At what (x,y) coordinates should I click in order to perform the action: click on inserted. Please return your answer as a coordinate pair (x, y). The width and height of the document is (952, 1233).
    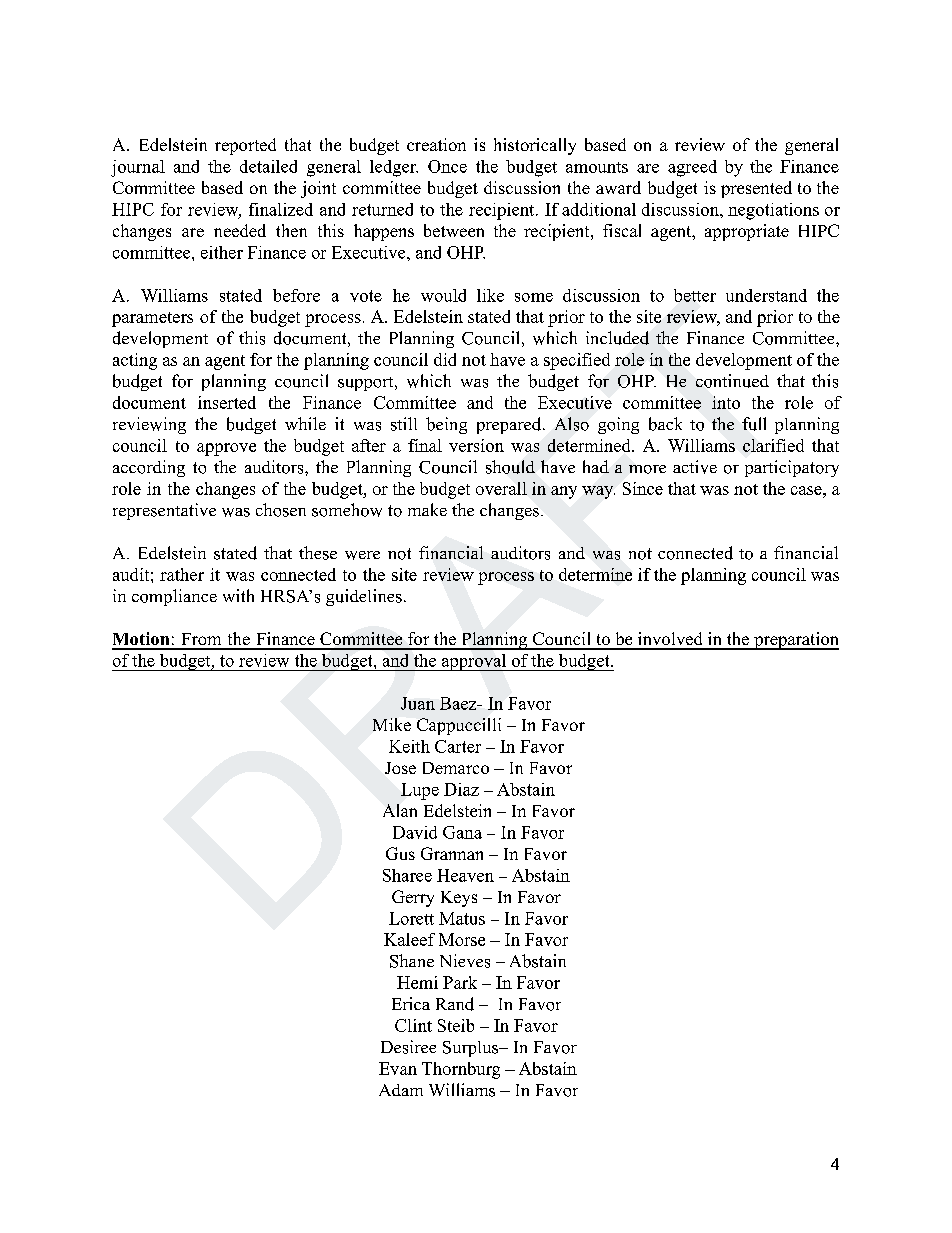
    Looking at the image, I should click on (227, 402).
